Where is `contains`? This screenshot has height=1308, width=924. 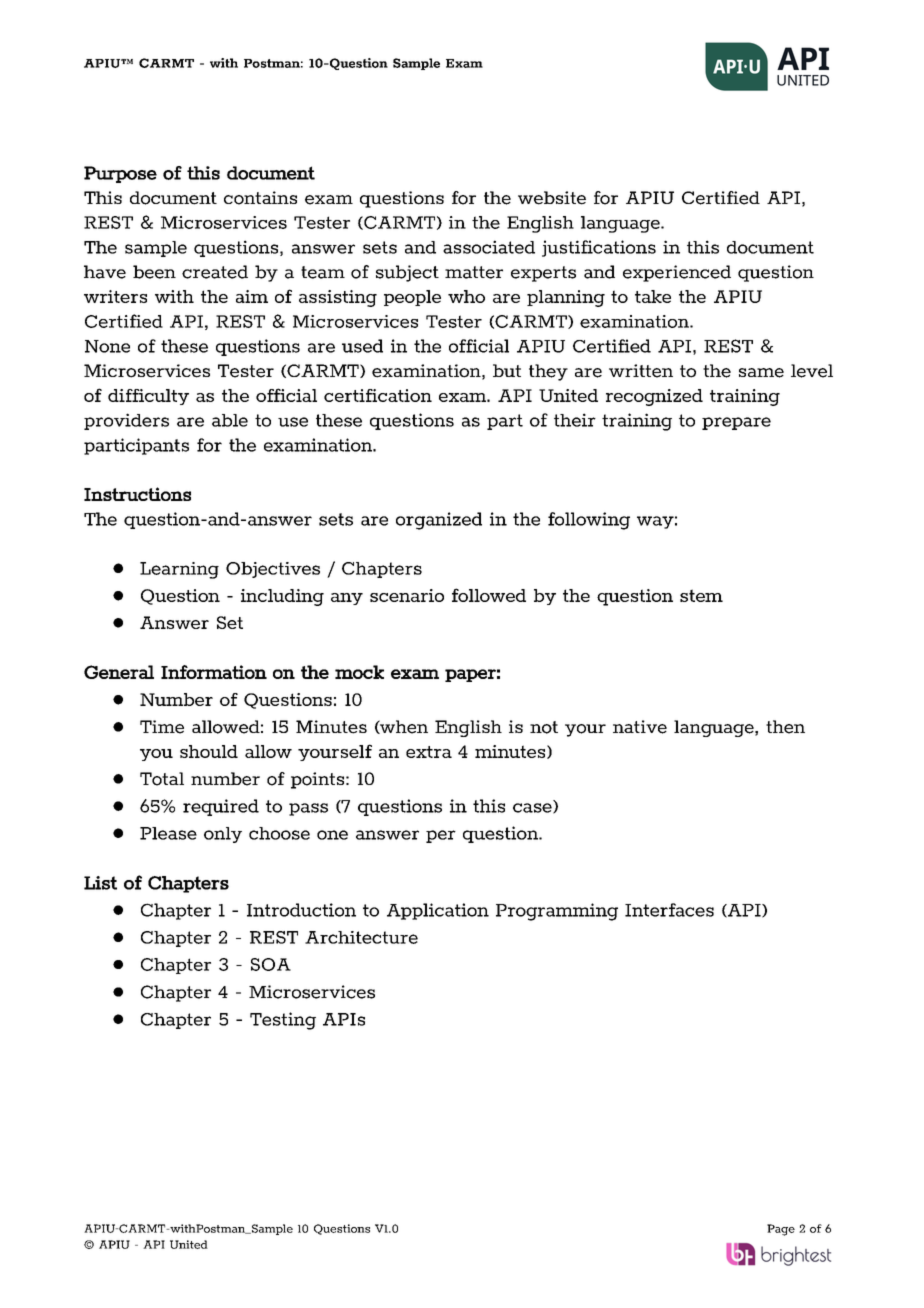
contains is located at coordinates (260, 198).
